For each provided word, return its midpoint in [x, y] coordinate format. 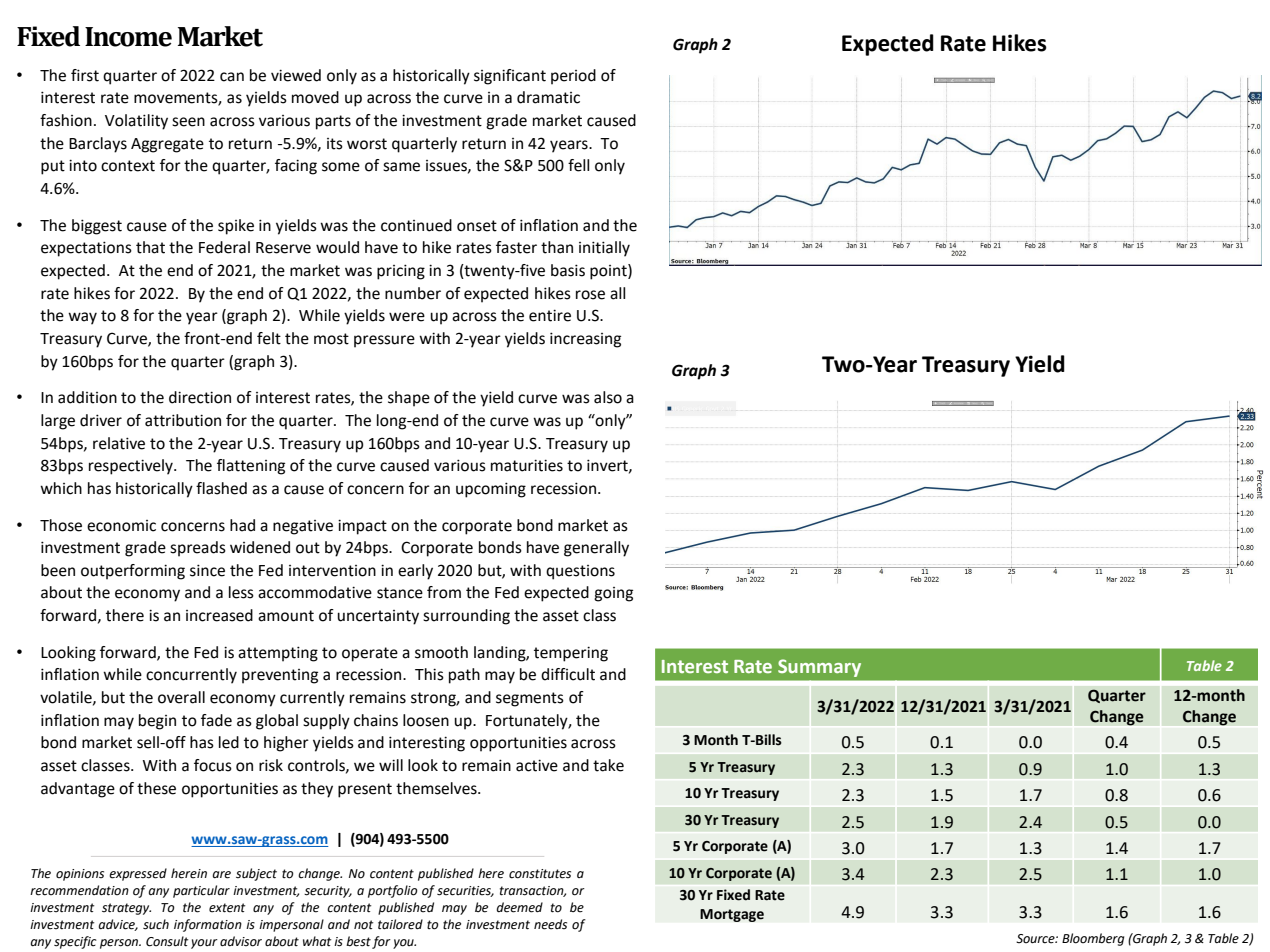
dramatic [548, 97]
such [156, 924]
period [573, 77]
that [150, 247]
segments [530, 699]
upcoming [491, 490]
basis [568, 270]
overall [181, 697]
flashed [221, 488]
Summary [819, 668]
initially [604, 249]
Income [128, 37]
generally [596, 549]
